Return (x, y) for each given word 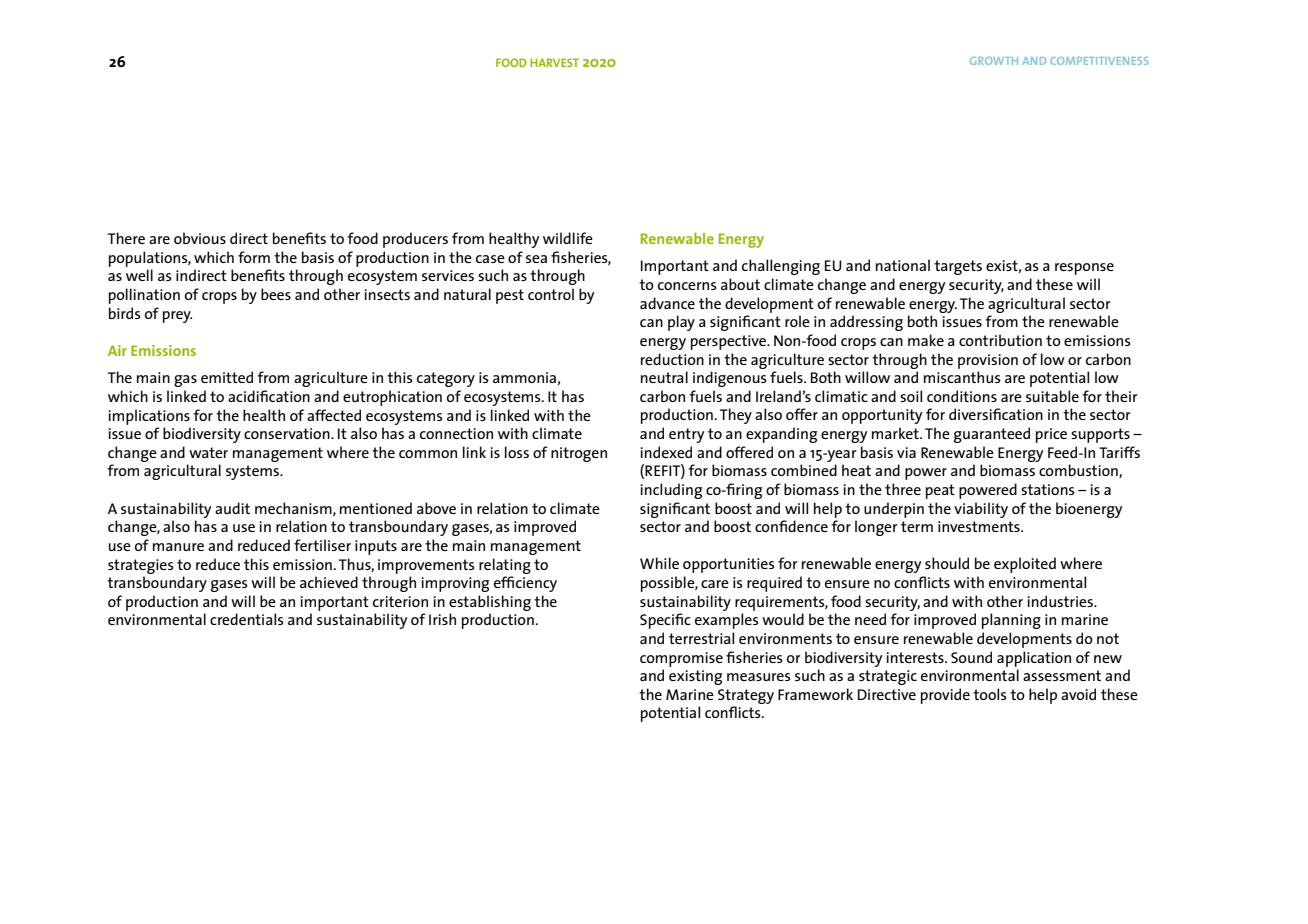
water (208, 452)
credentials (247, 619)
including (671, 491)
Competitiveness (1099, 61)
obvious (200, 238)
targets (958, 267)
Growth (994, 61)
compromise (681, 659)
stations (1048, 489)
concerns (687, 286)
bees (276, 294)
